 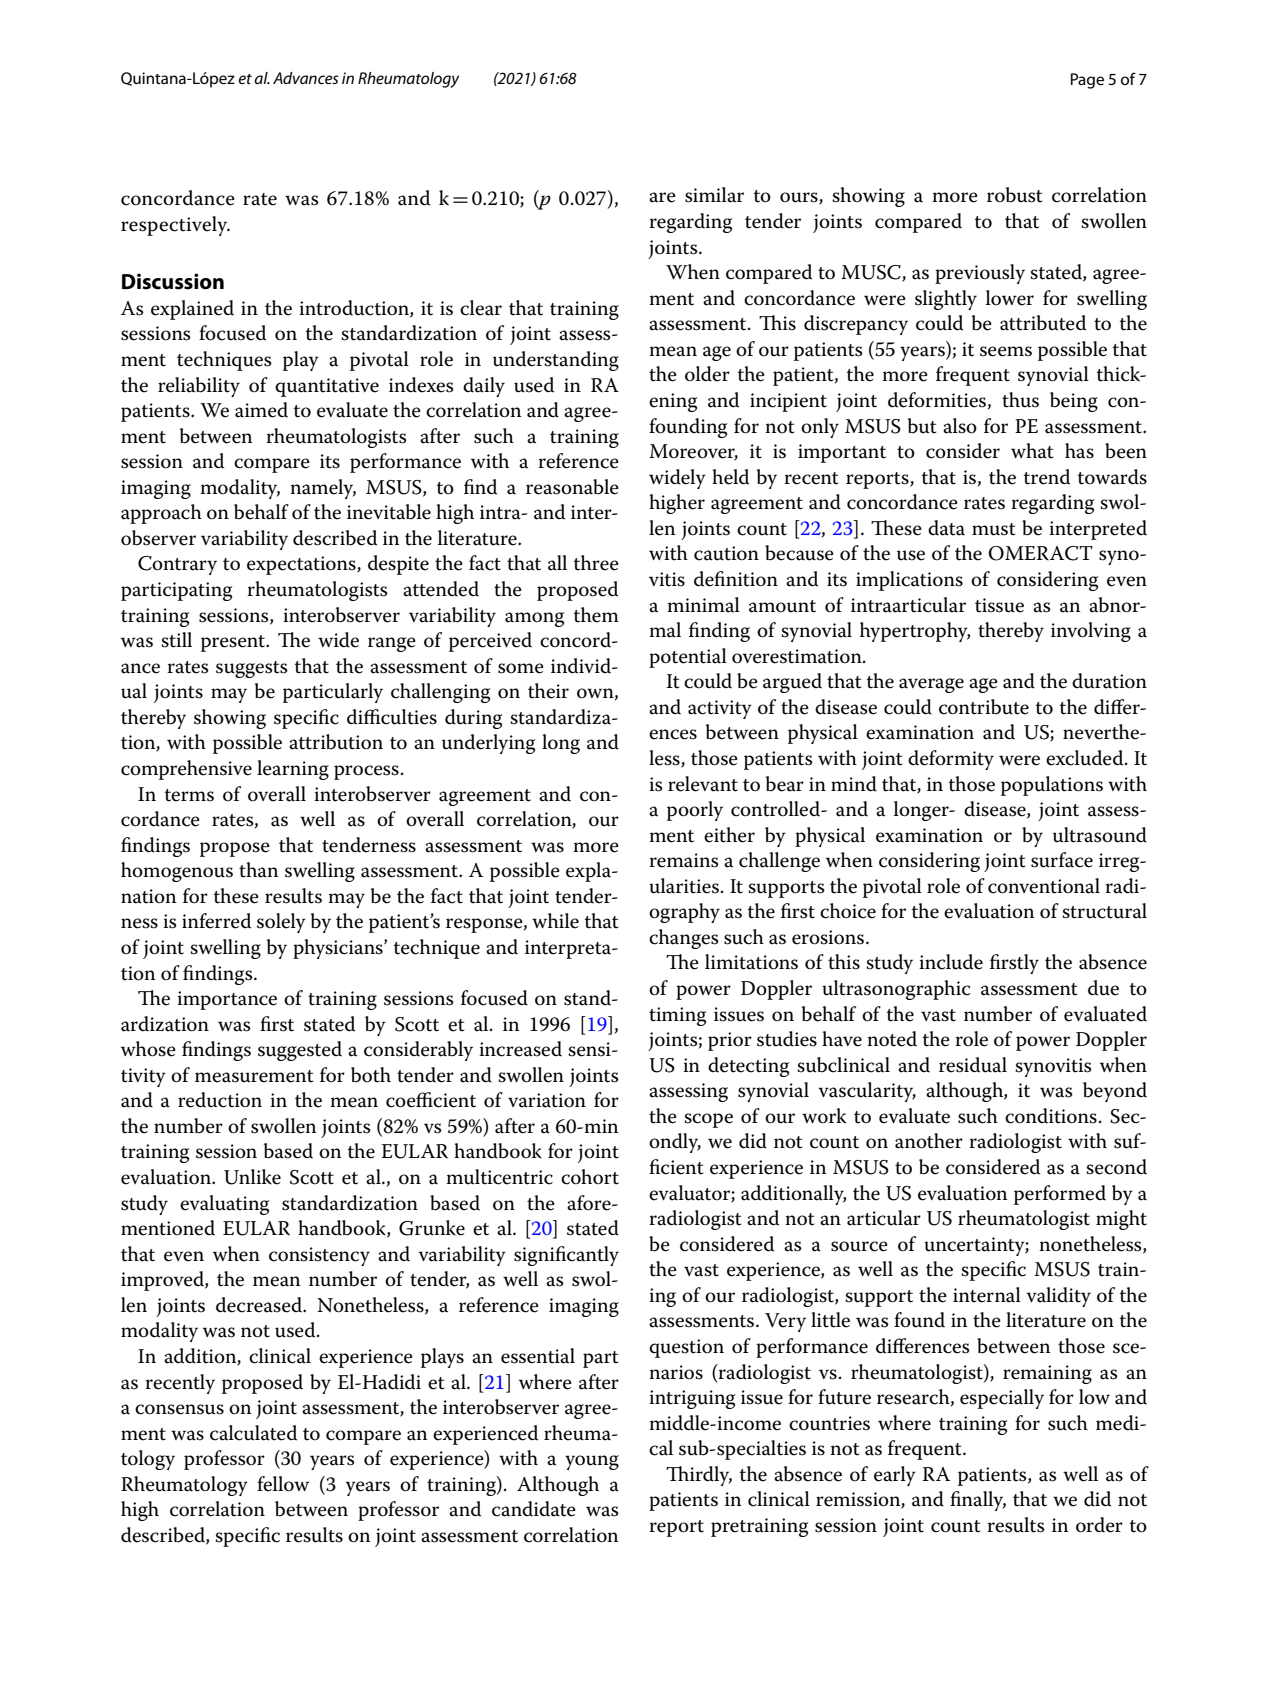 What do you see at coordinates (283, 1484) in the document?
I see `fellow` at bounding box center [283, 1484].
